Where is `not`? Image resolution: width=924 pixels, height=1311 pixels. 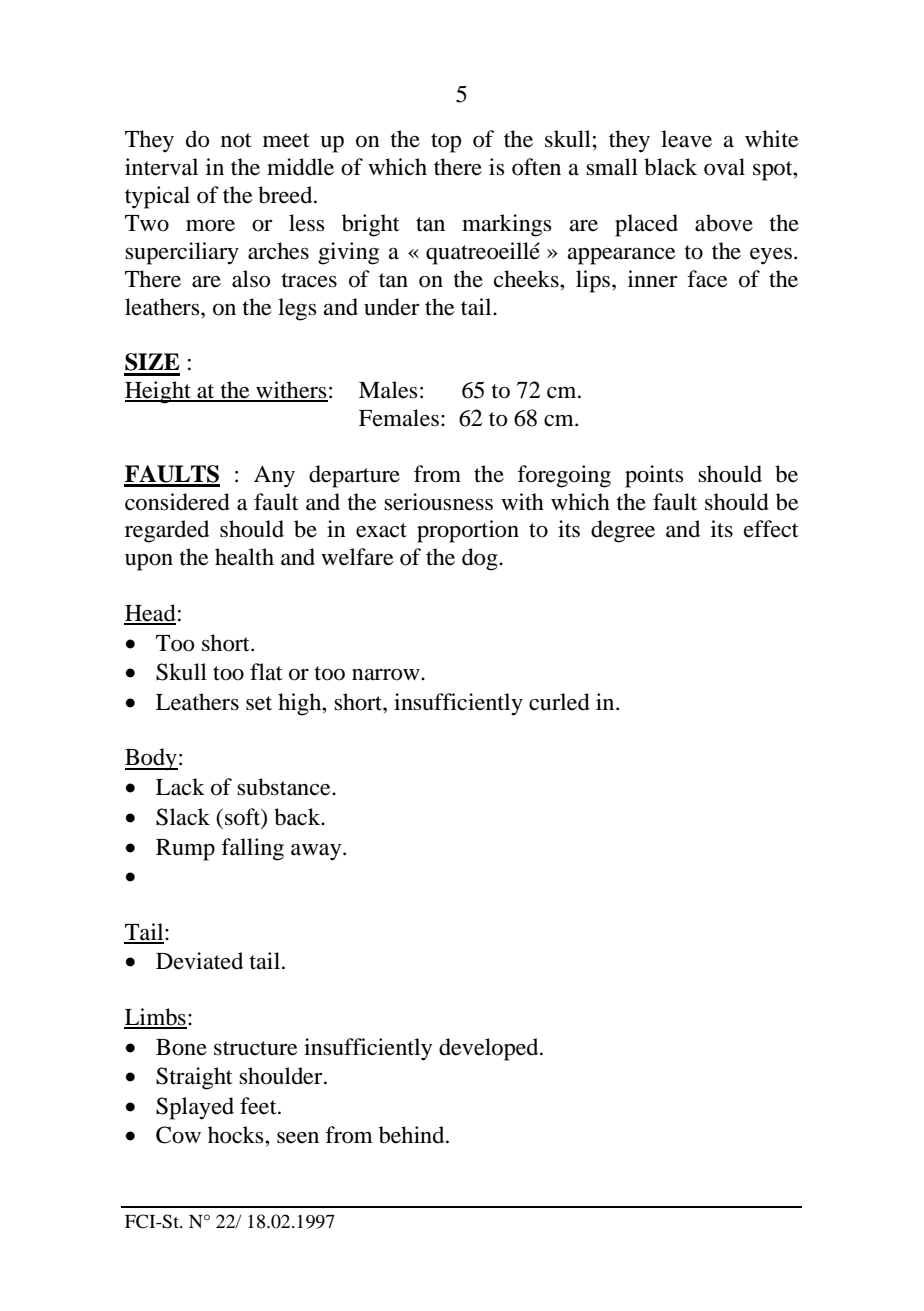
not is located at coordinates (236, 140).
